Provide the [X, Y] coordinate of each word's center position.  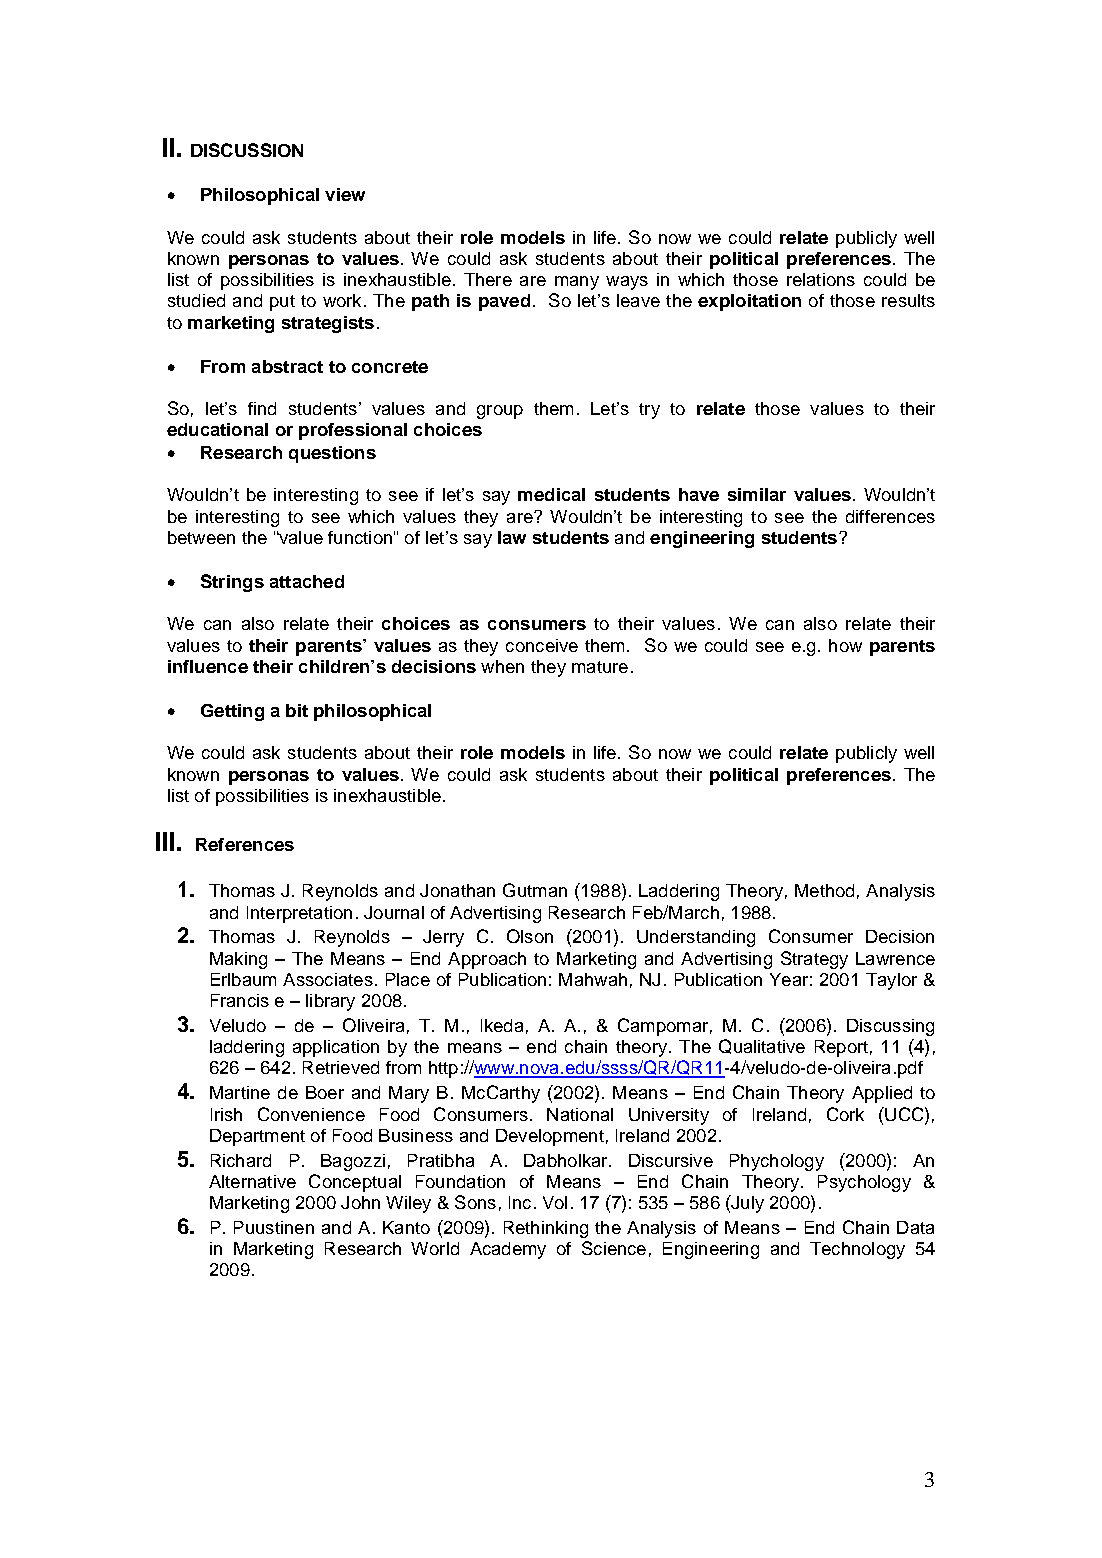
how [845, 645]
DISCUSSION [247, 150]
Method [824, 890]
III [165, 841]
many [577, 283]
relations [821, 279]
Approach [487, 960]
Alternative [252, 1181]
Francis [240, 1000]
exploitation [749, 302]
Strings [232, 583]
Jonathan [457, 890]
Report [841, 1048]
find [262, 408]
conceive [542, 645]
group [500, 412]
